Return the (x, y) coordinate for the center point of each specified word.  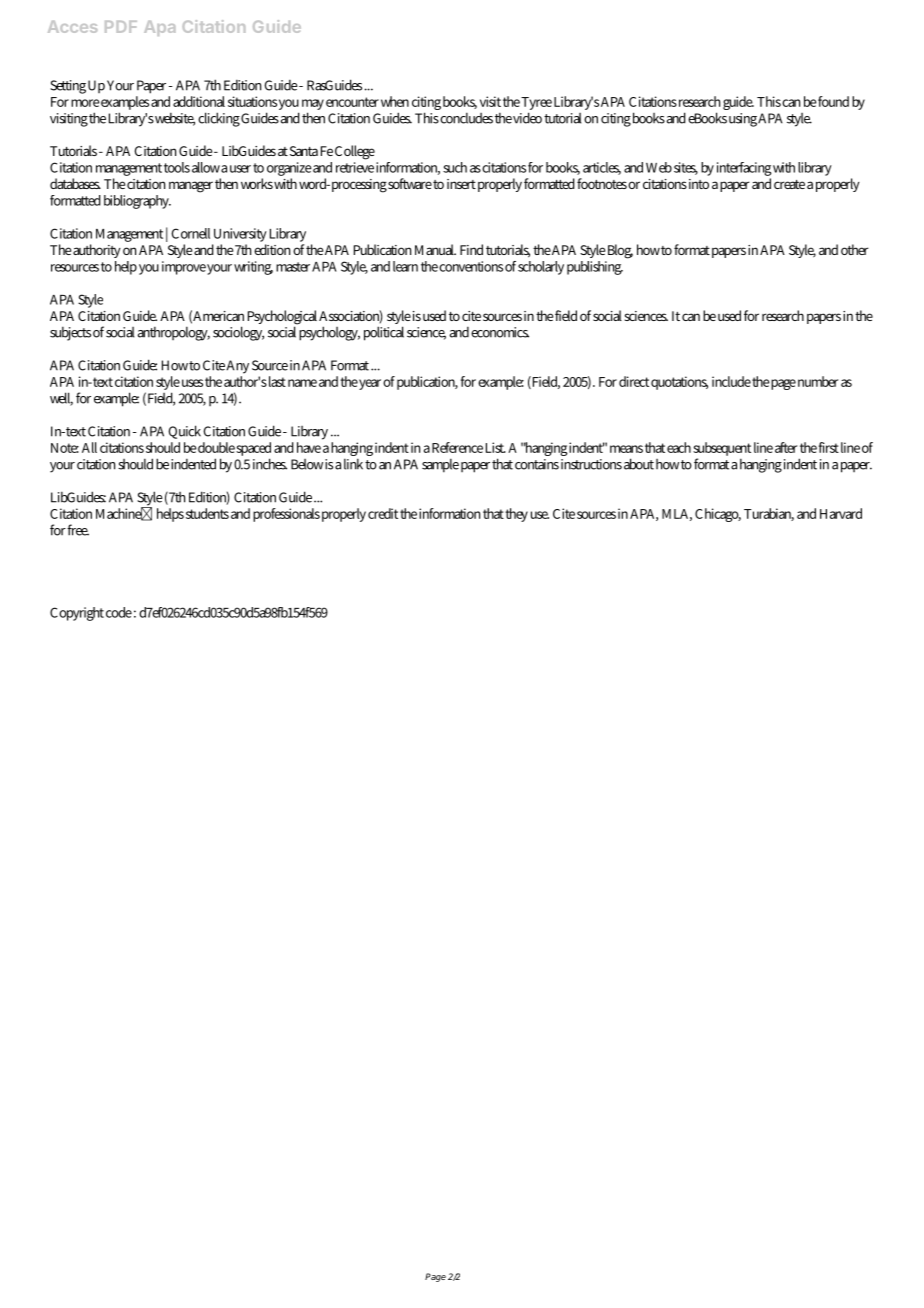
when (395, 101)
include (731, 381)
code (119, 612)
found (833, 101)
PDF (121, 27)
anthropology (174, 333)
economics (500, 332)
